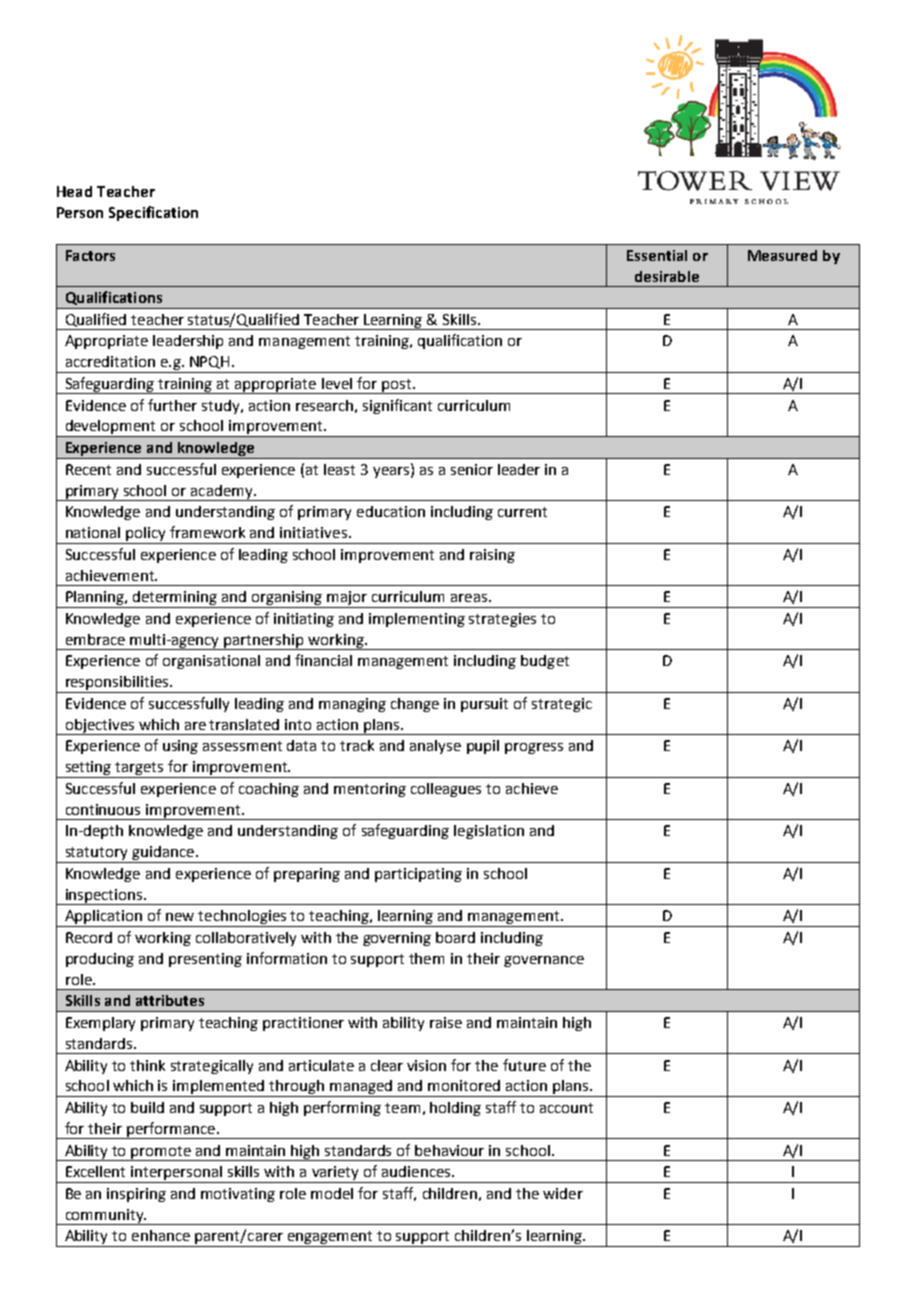 Image resolution: width=924 pixels, height=1308 pixels. What do you see at coordinates (415, 705) in the image?
I see `change` at bounding box center [415, 705].
